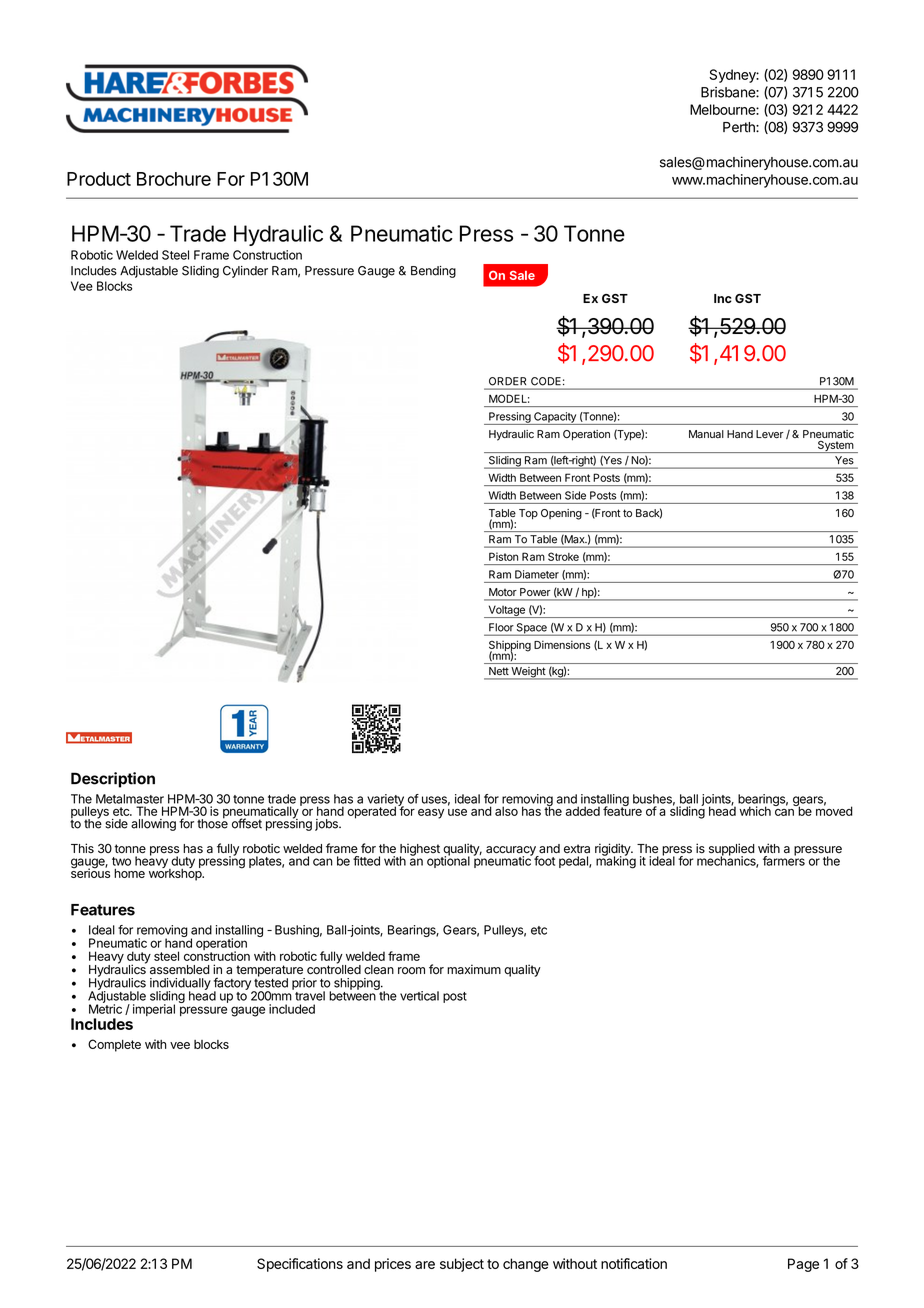  I want to click on moved, so click(834, 810).
